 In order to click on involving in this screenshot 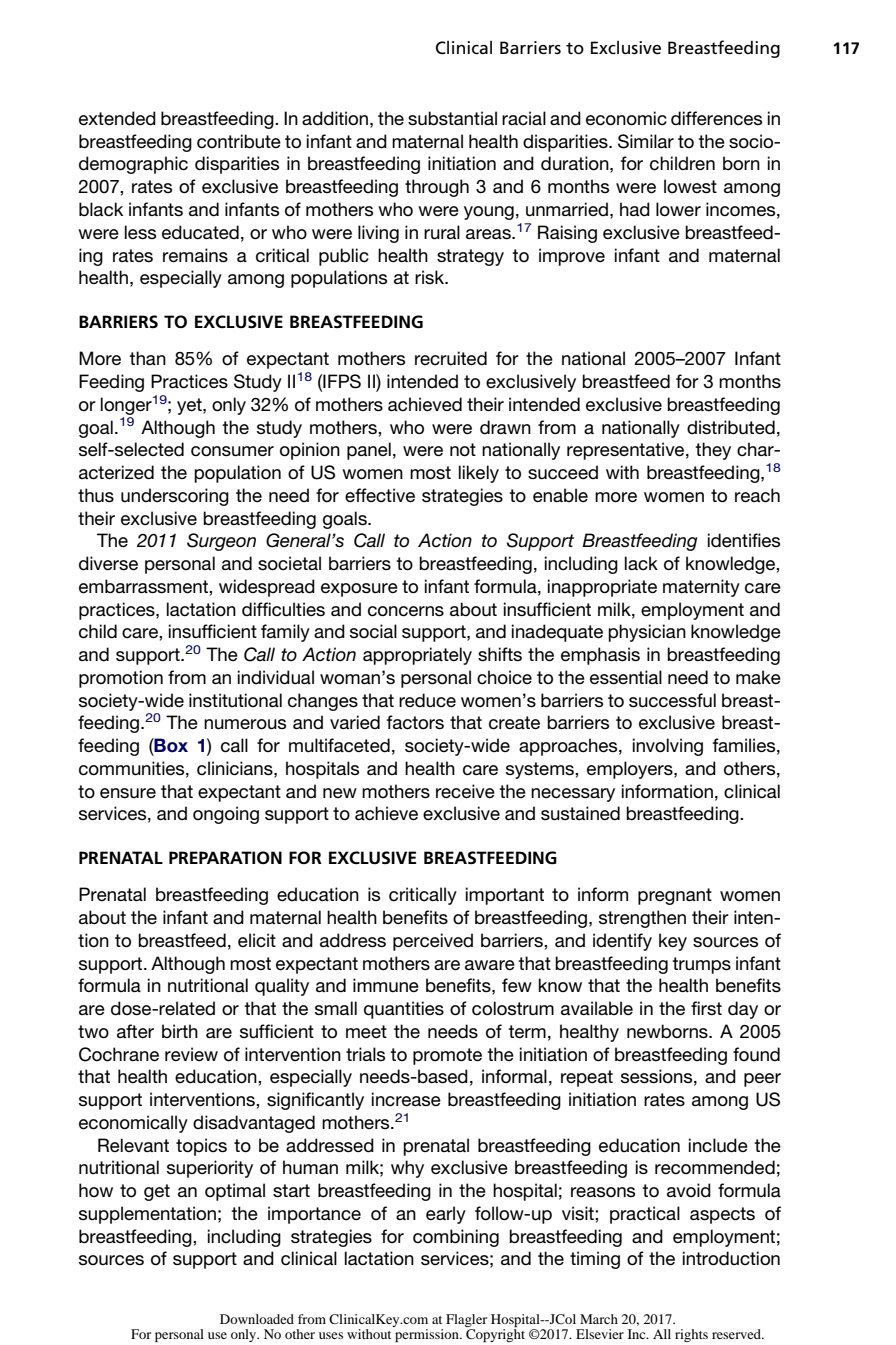, I will do `click(668, 747)`.
